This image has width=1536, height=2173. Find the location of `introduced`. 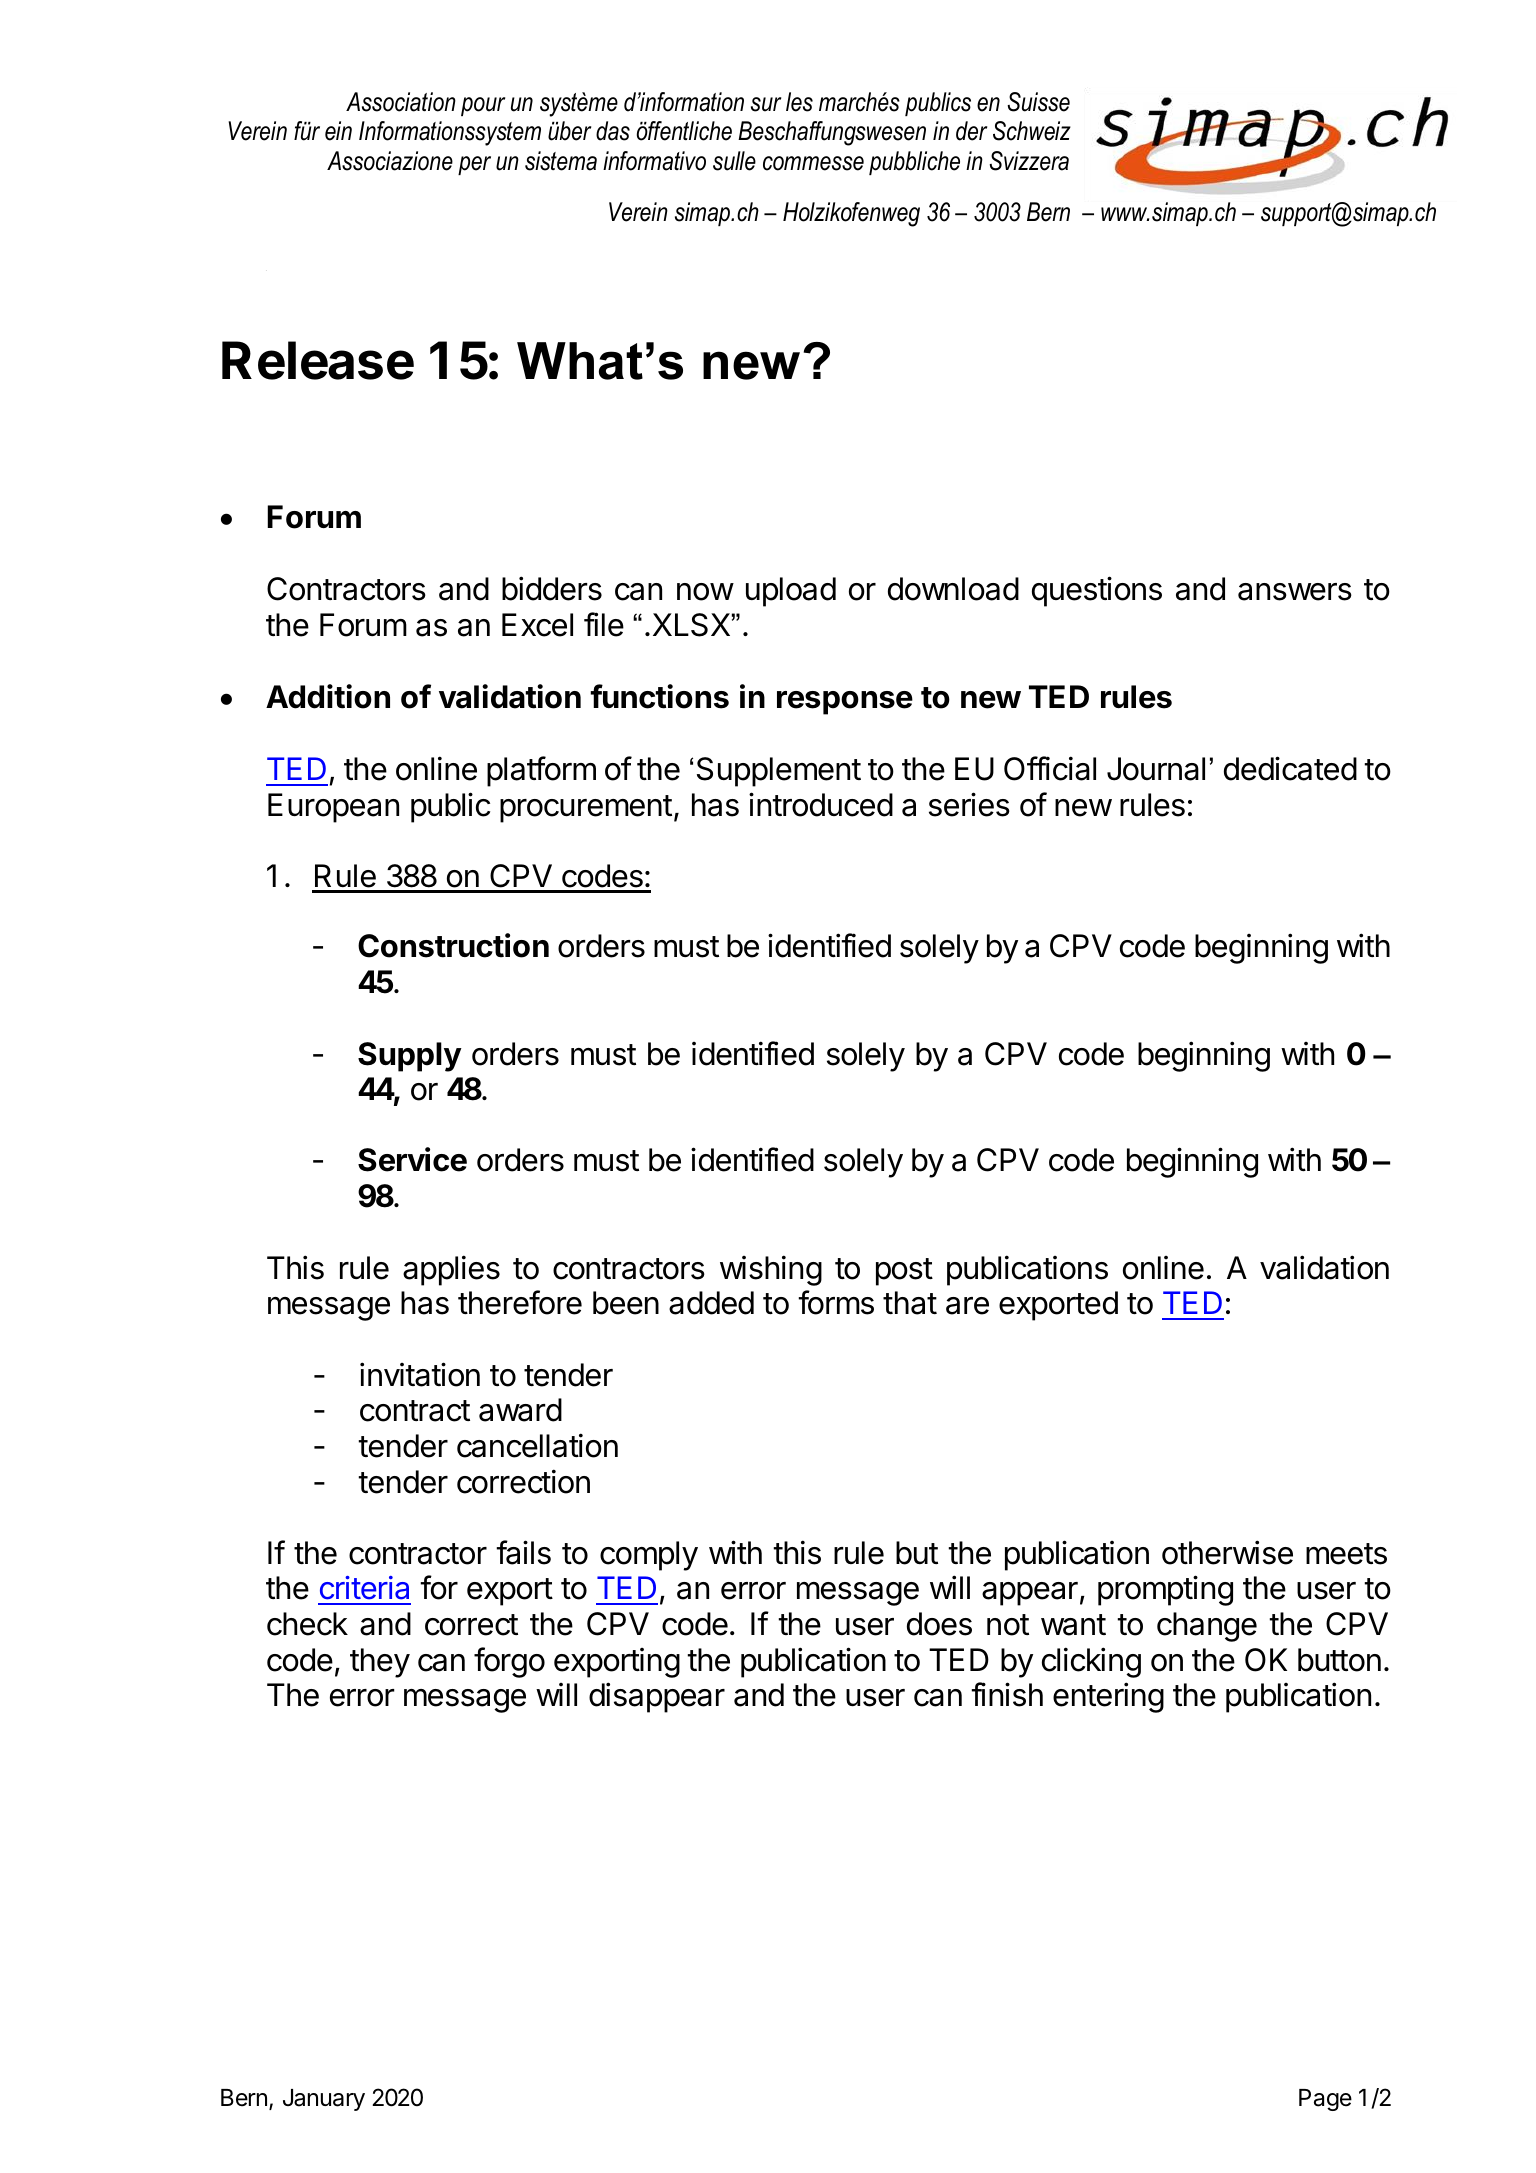

introduced is located at coordinates (821, 804).
